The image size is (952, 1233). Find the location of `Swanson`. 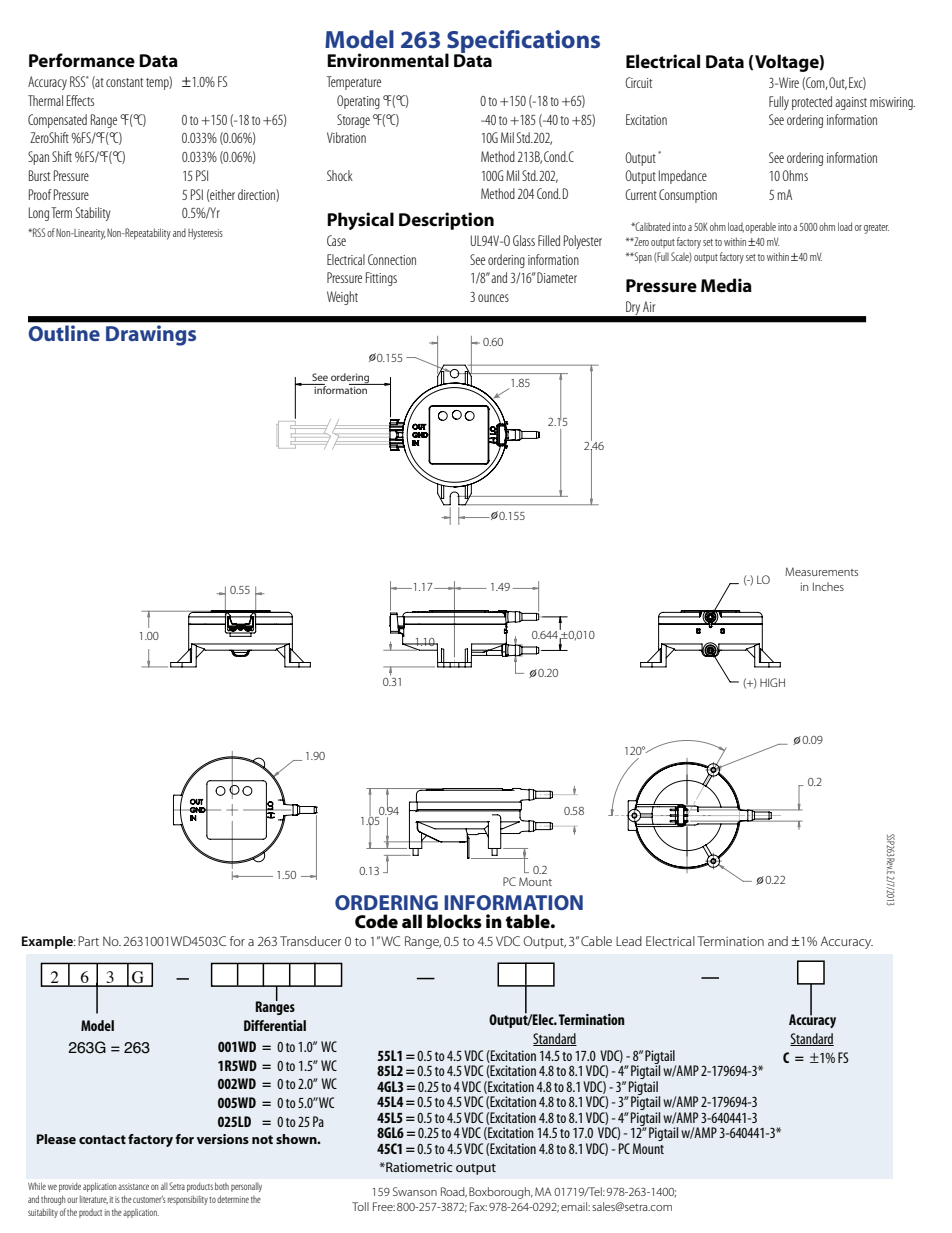

Swanson is located at coordinates (415, 1191).
